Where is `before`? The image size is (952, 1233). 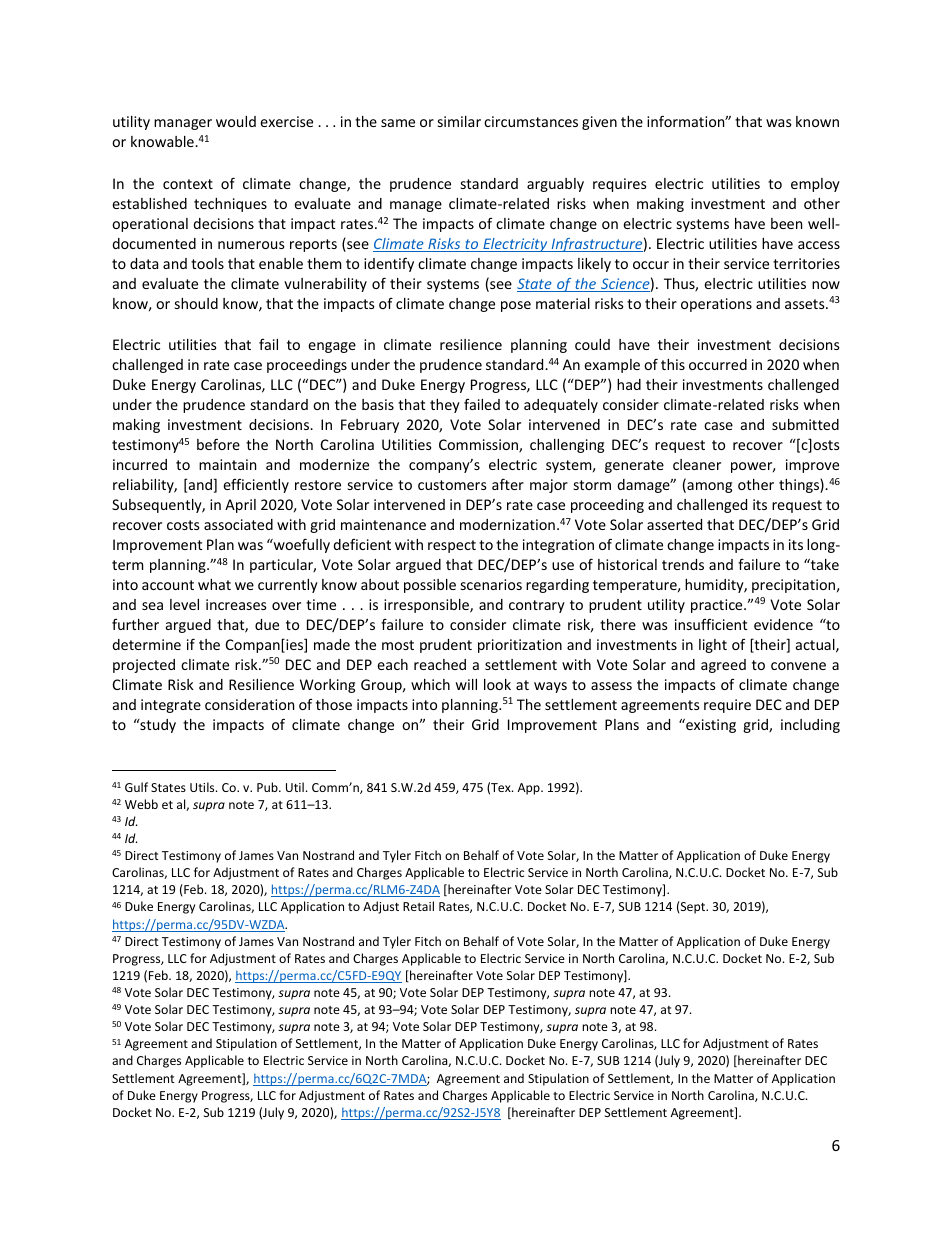 before is located at coordinates (218, 444).
